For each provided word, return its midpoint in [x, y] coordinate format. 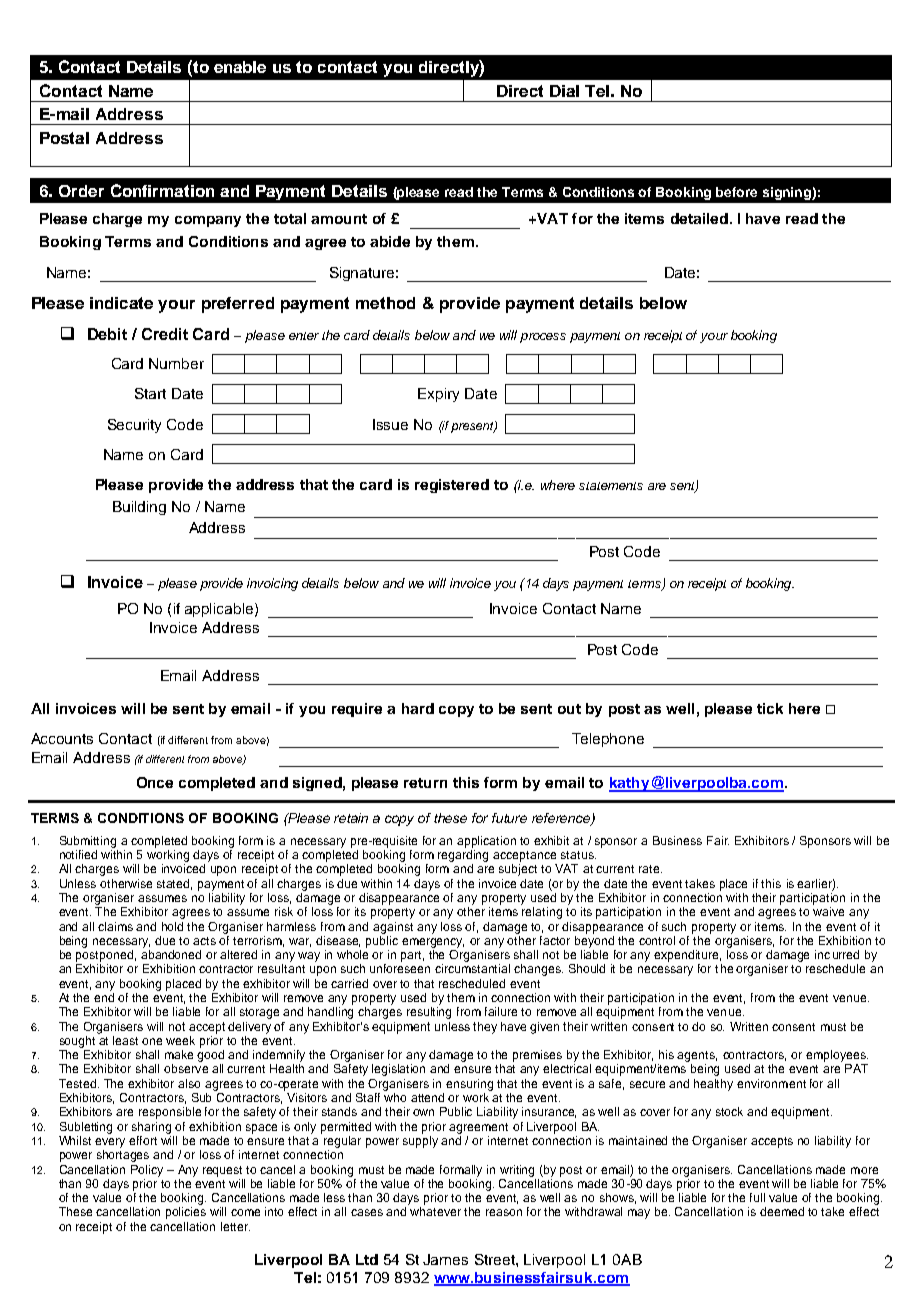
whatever [435, 1211]
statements [611, 486]
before [736, 192]
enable [240, 67]
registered [452, 486]
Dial [564, 91]
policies [186, 1213]
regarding [463, 856]
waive [828, 911]
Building [139, 508]
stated [174, 884]
